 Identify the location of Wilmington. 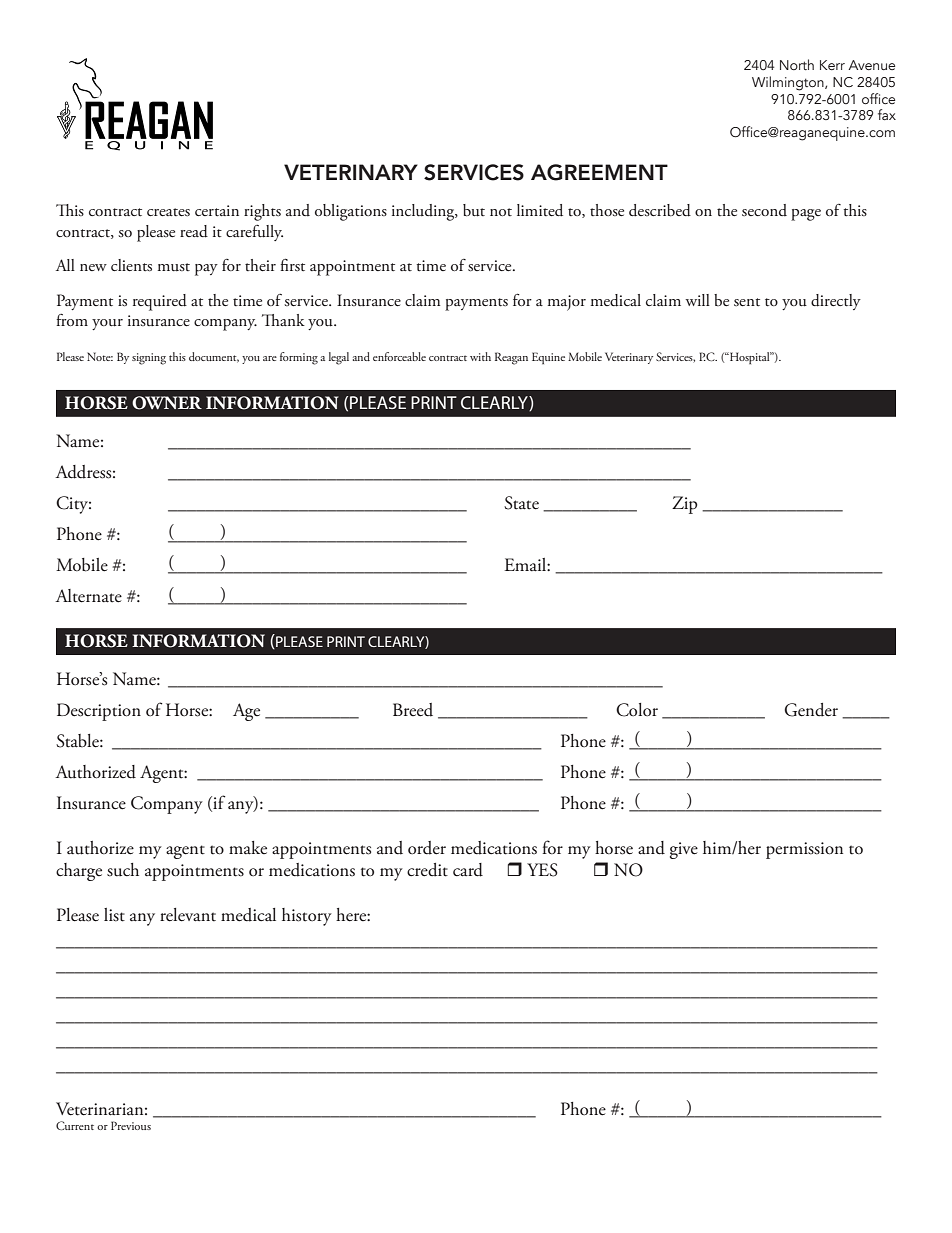
(789, 83).
